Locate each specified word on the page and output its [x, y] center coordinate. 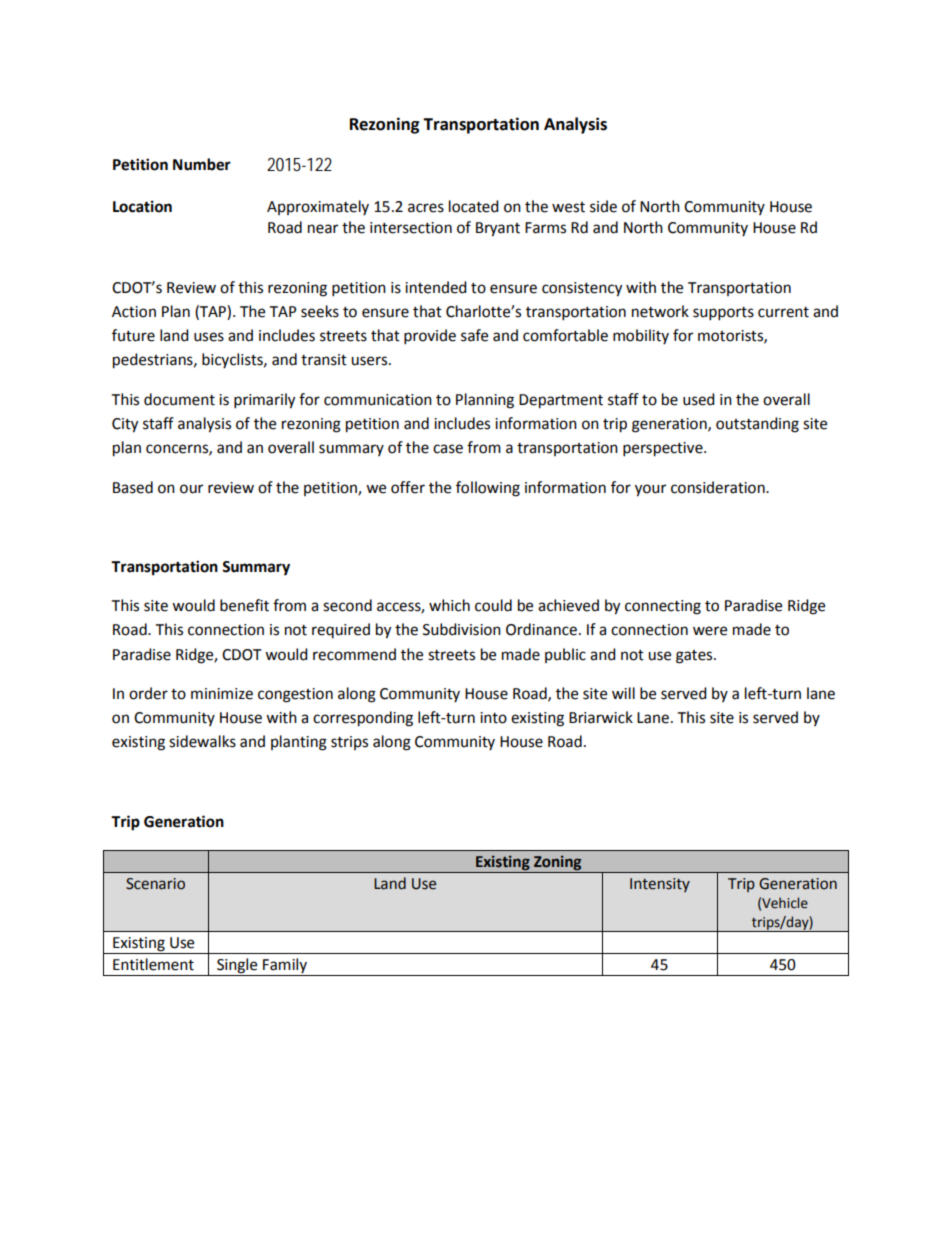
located [474, 206]
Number [202, 164]
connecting [663, 607]
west [568, 207]
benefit [244, 605]
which [449, 605]
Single [237, 966]
